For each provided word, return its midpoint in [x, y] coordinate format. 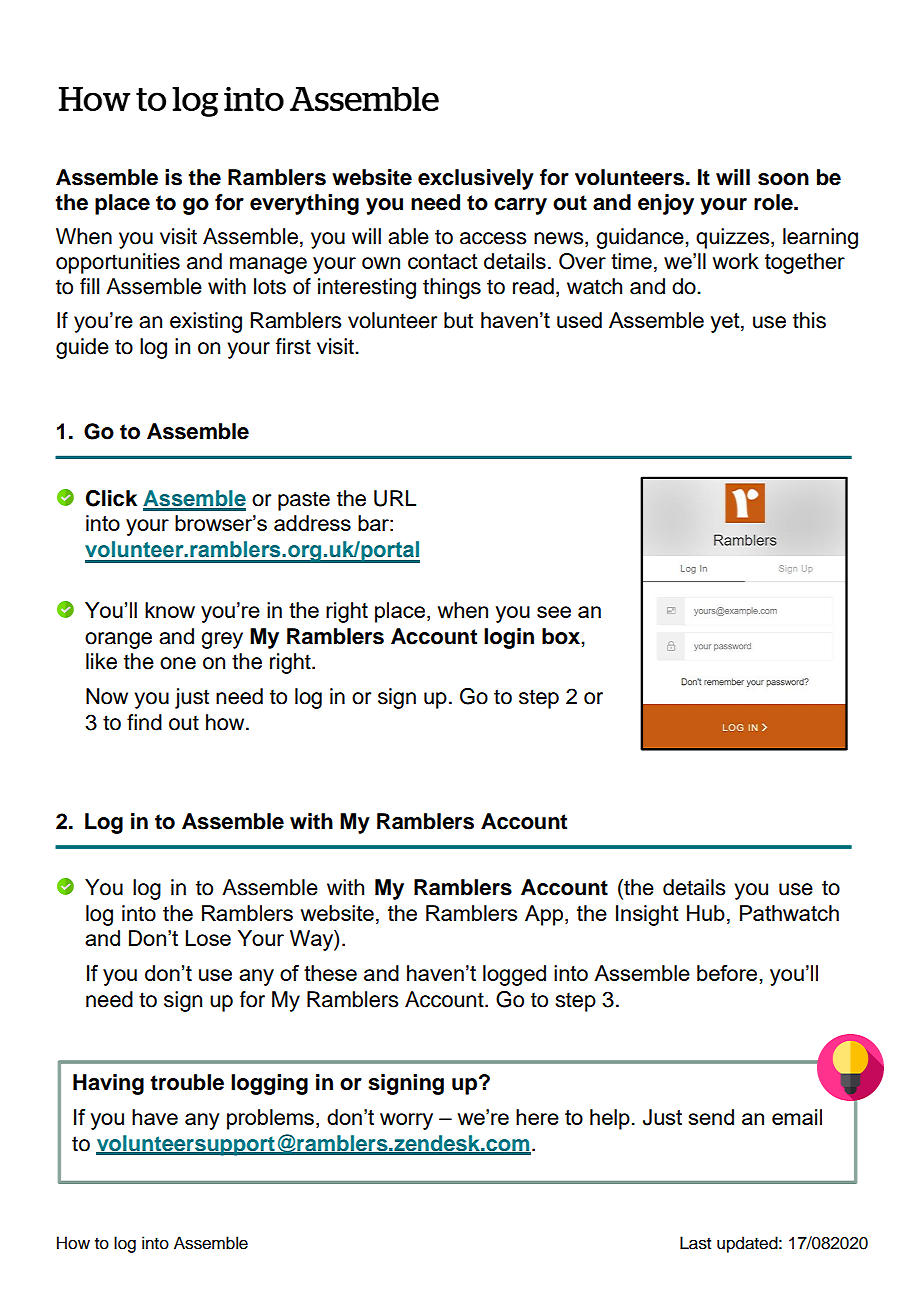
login [509, 638]
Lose [208, 938]
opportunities [118, 263]
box [562, 636]
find [144, 722]
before [727, 973]
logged [514, 975]
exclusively [476, 179]
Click [111, 498]
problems [272, 1119]
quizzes [734, 238]
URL [395, 498]
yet [726, 323]
